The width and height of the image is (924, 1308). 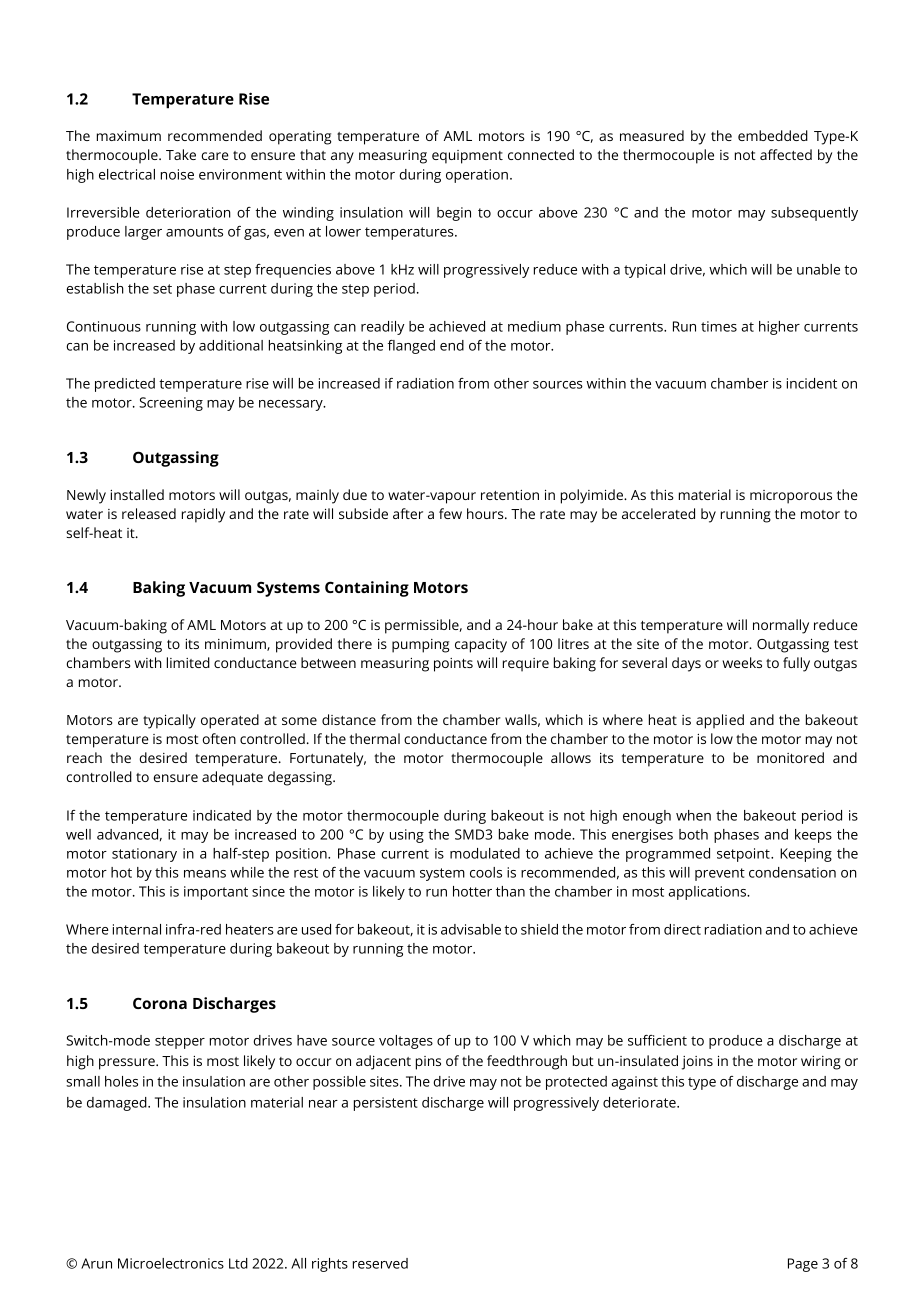 I want to click on hotter, so click(x=472, y=891).
